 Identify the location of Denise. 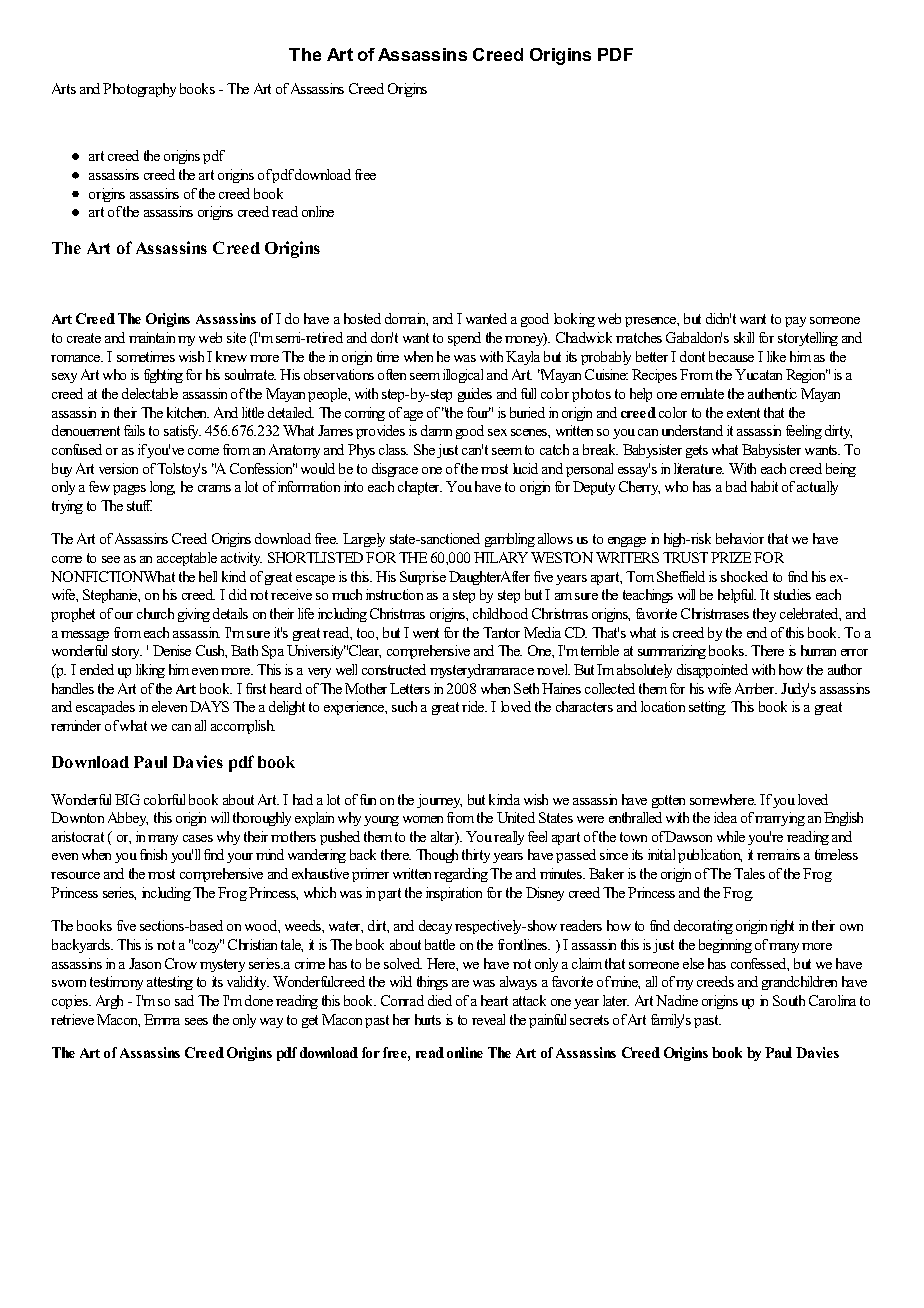
(172, 650).
